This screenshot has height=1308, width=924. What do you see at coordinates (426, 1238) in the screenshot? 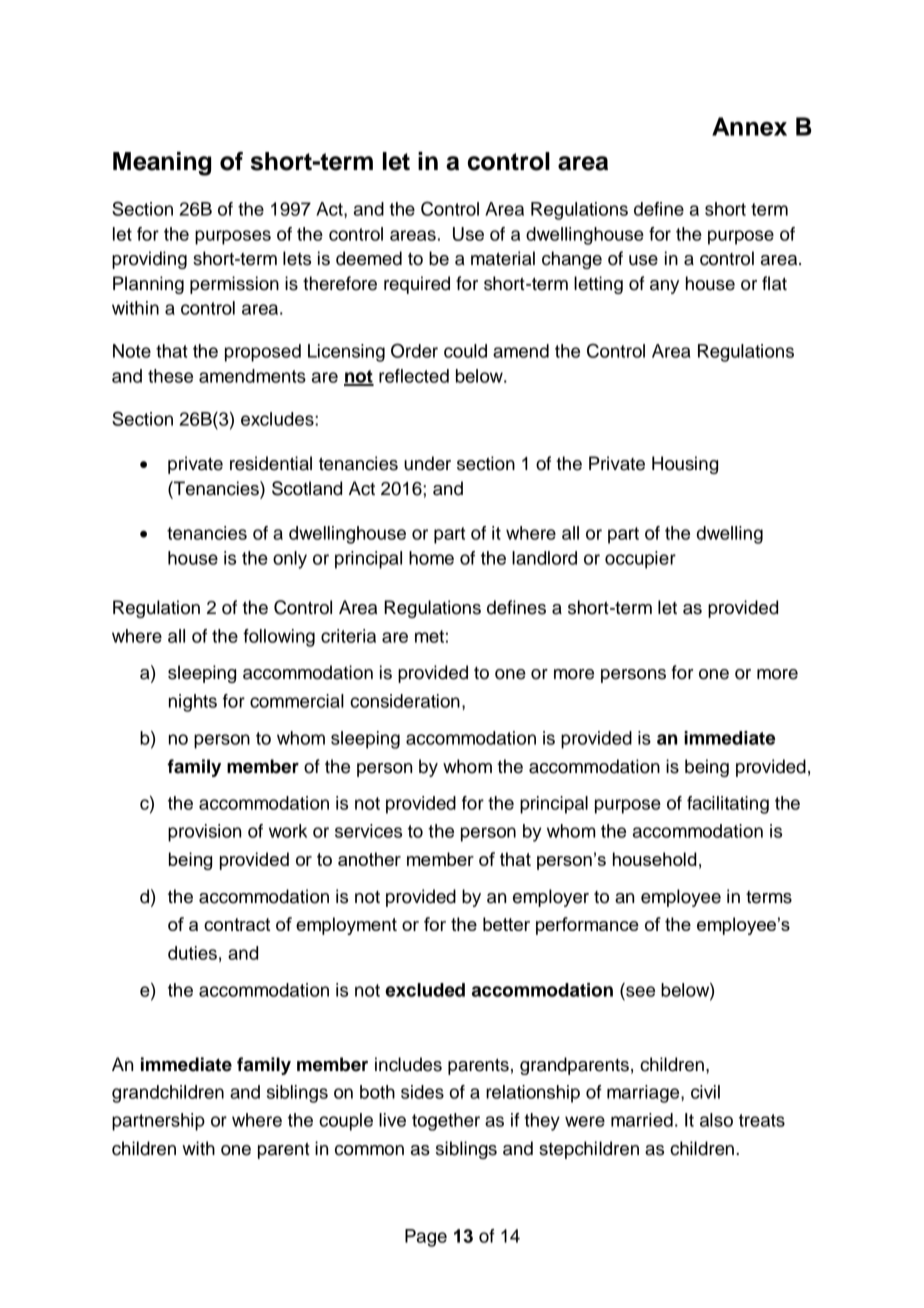
I see `Page` at bounding box center [426, 1238].
